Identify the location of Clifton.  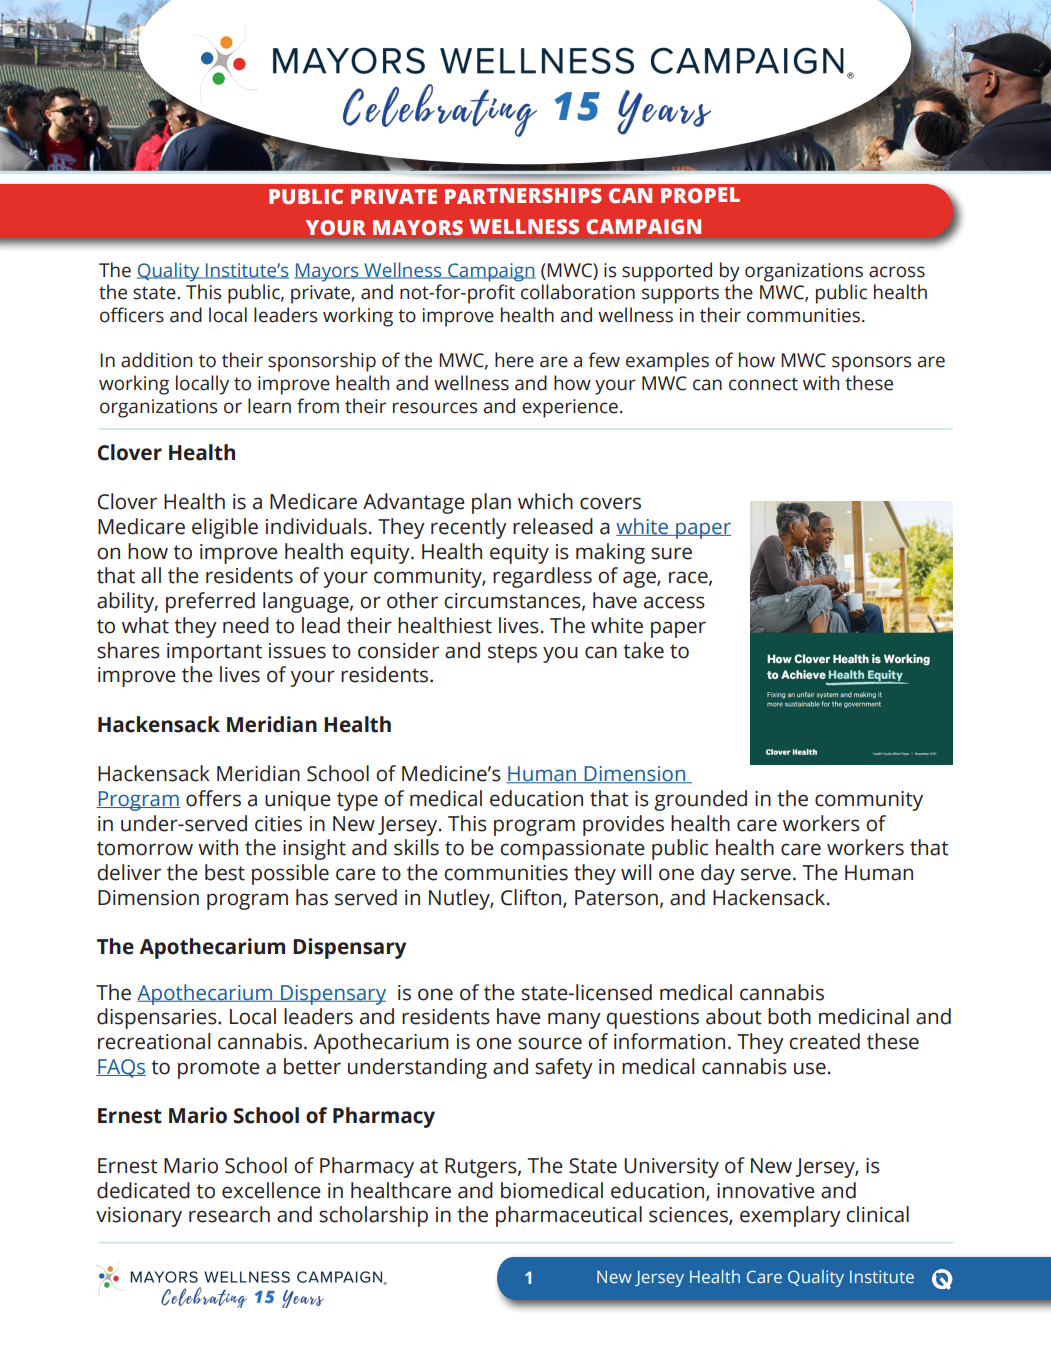
(532, 898).
